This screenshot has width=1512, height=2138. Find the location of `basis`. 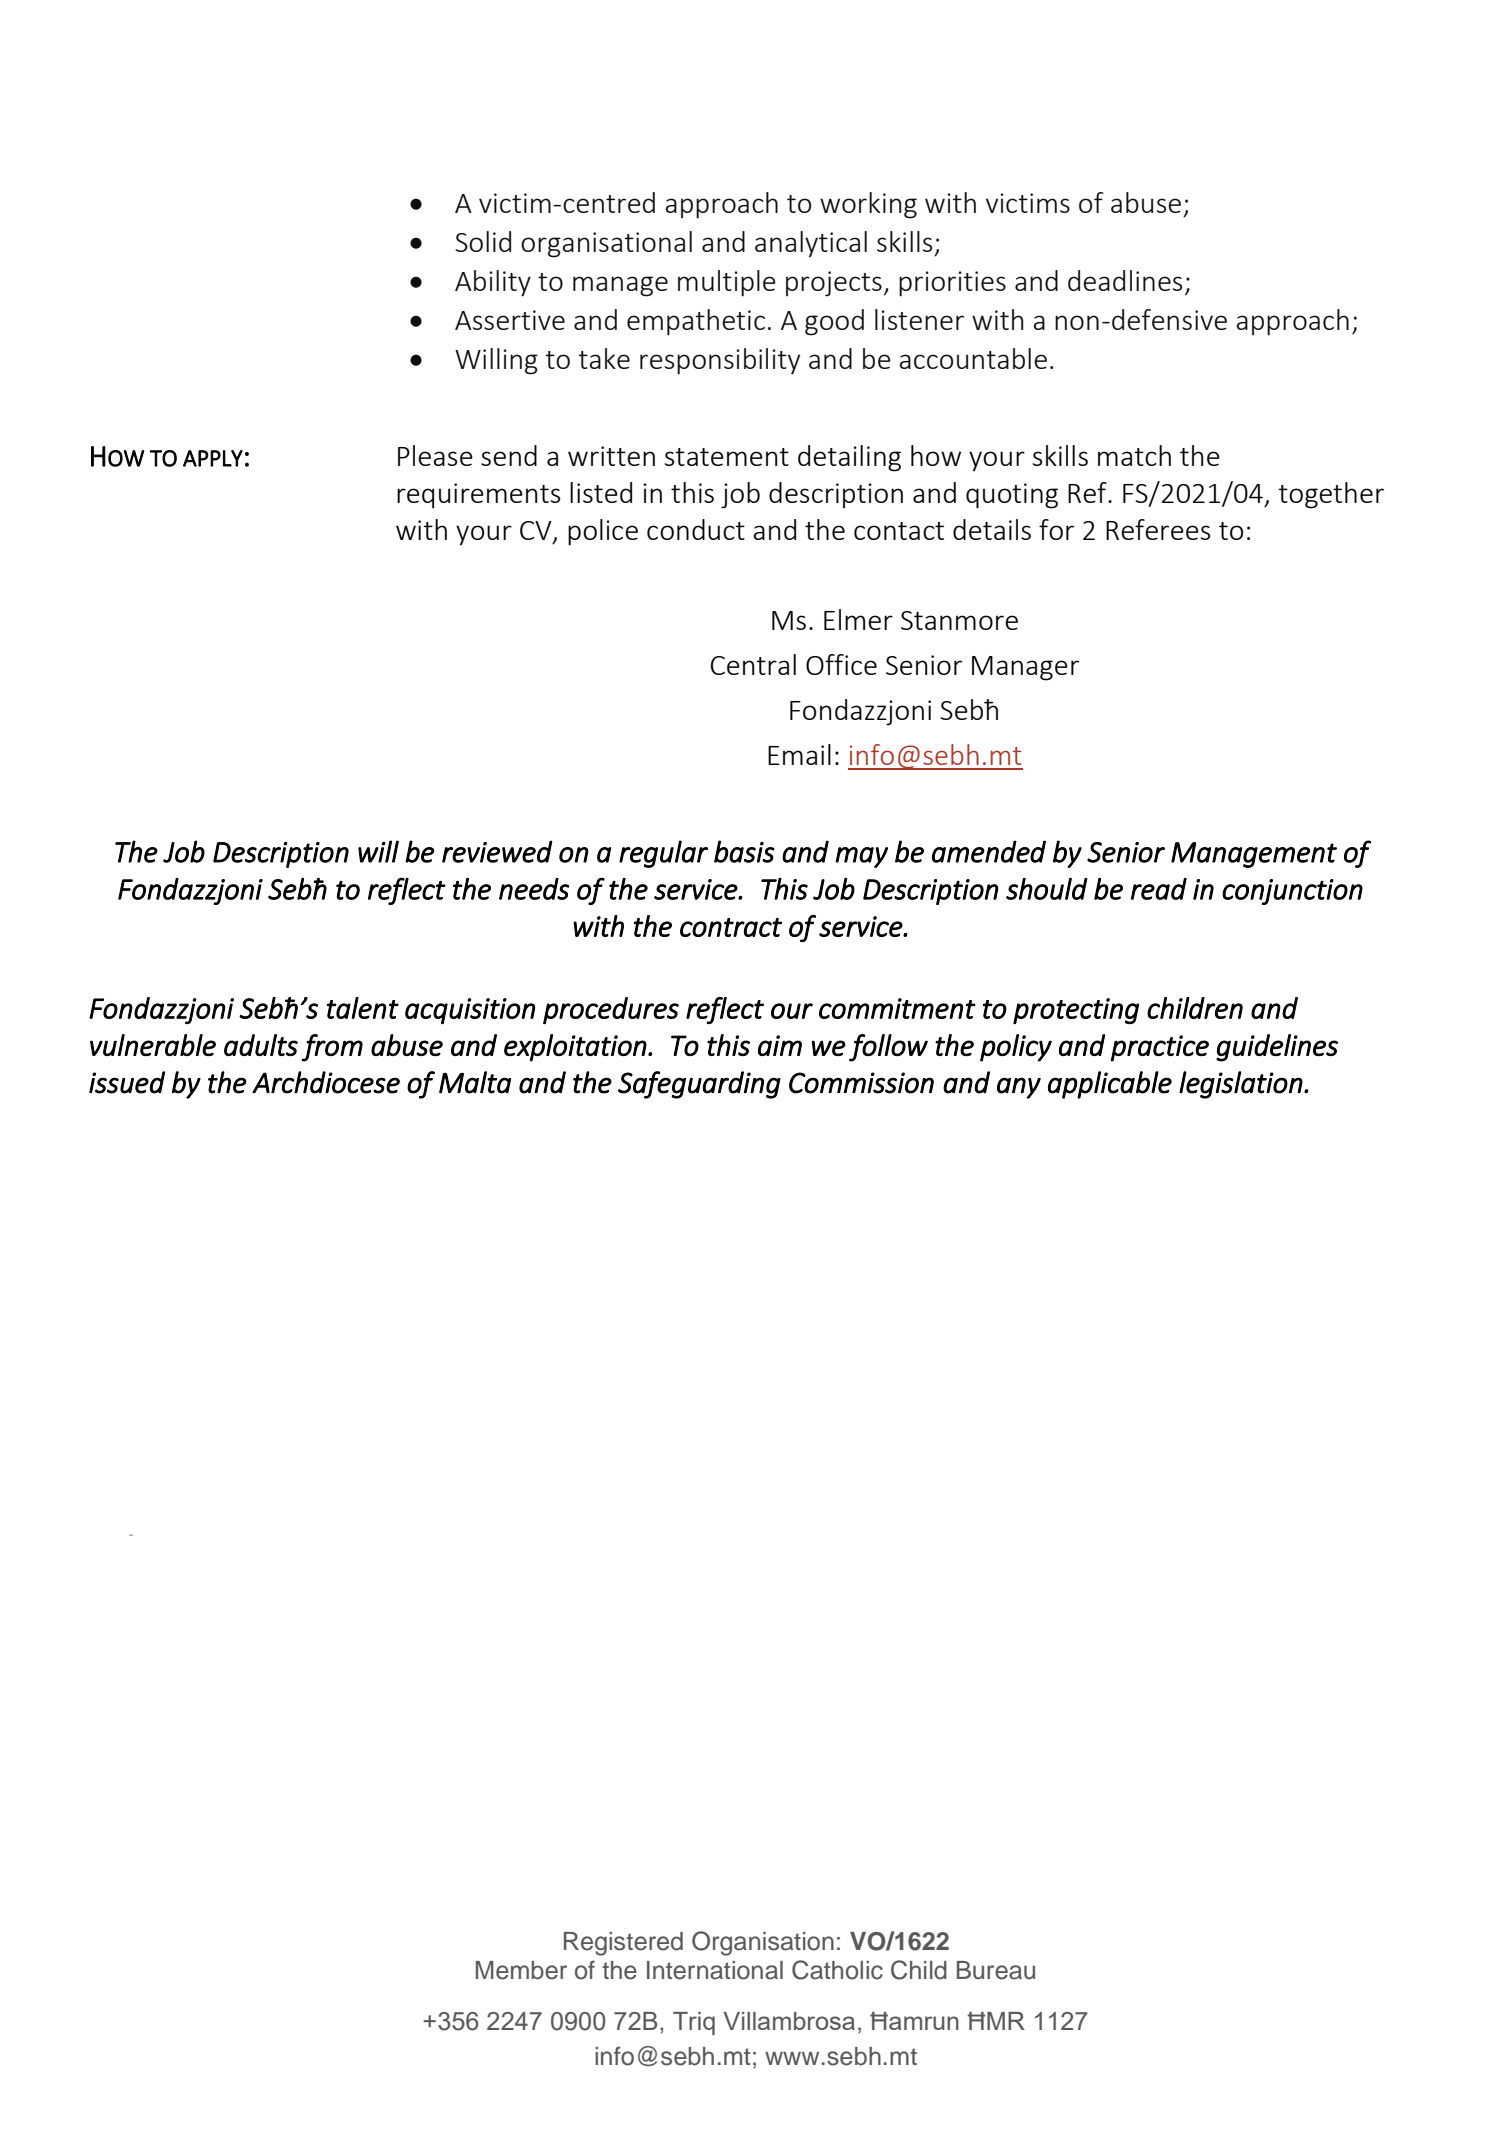

basis is located at coordinates (744, 851).
